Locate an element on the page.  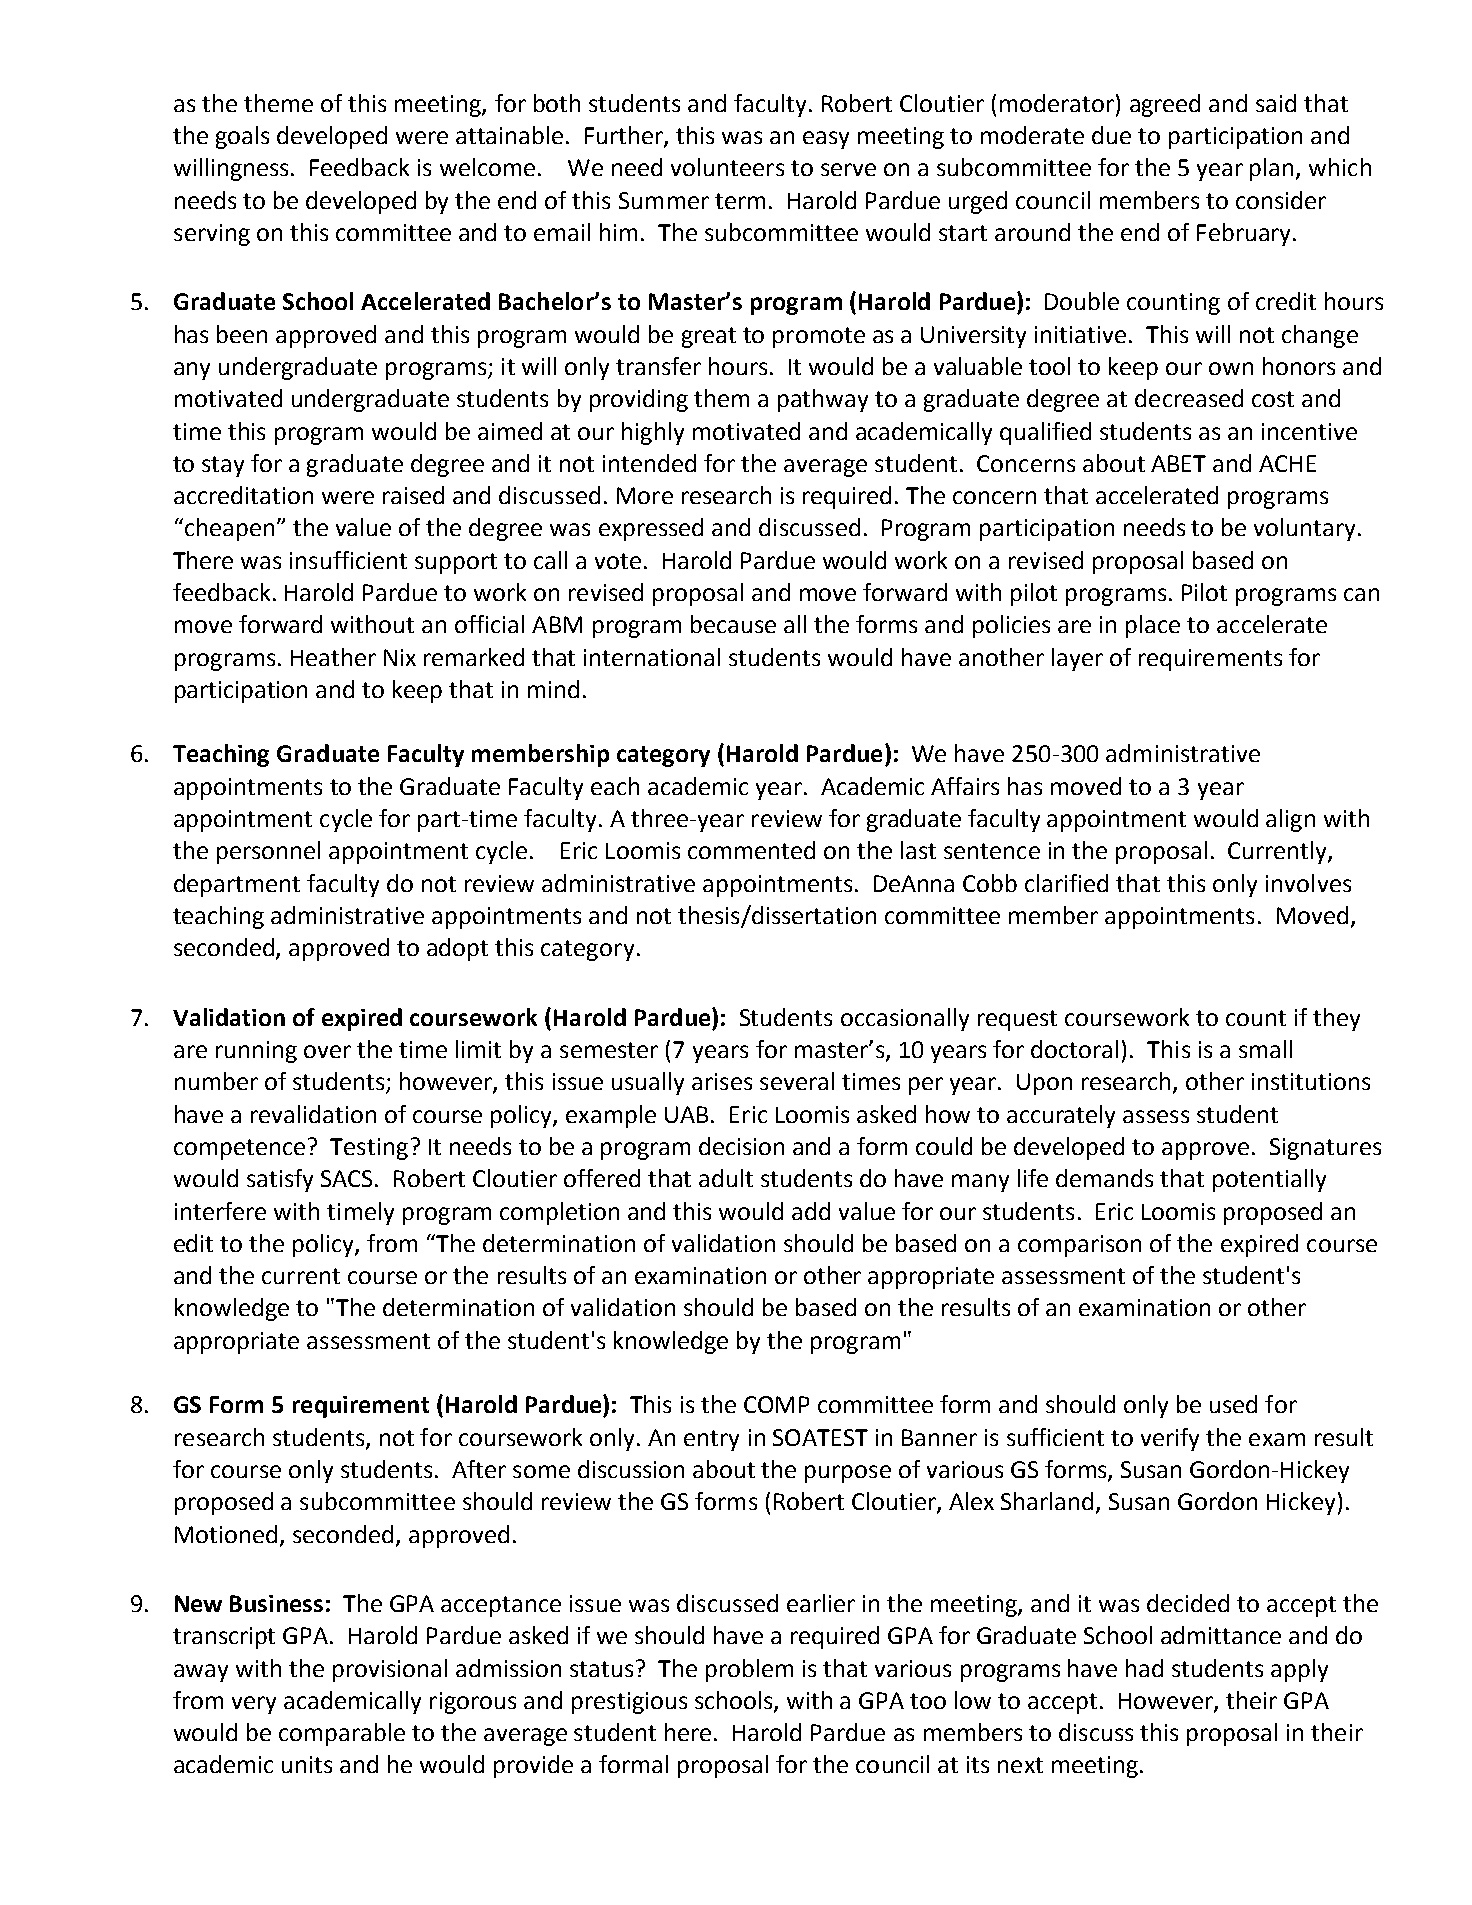
easy is located at coordinates (826, 140).
